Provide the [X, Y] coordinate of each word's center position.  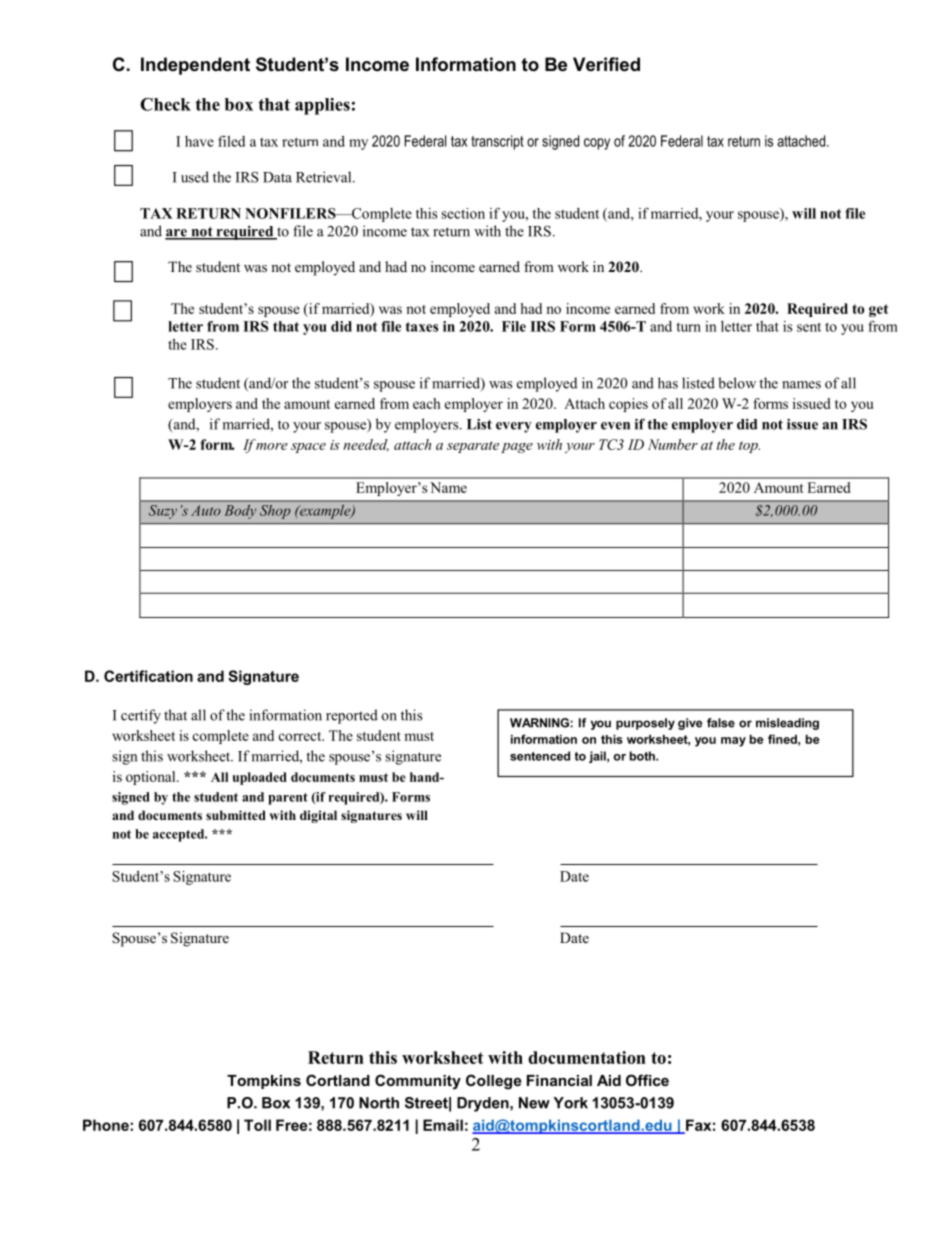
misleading [787, 724]
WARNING [540, 723]
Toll [257, 1125]
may [733, 742]
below [737, 383]
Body [240, 512]
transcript [497, 142]
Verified [606, 64]
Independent [195, 66]
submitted [236, 815]
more [272, 446]
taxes [422, 327]
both [643, 756]
